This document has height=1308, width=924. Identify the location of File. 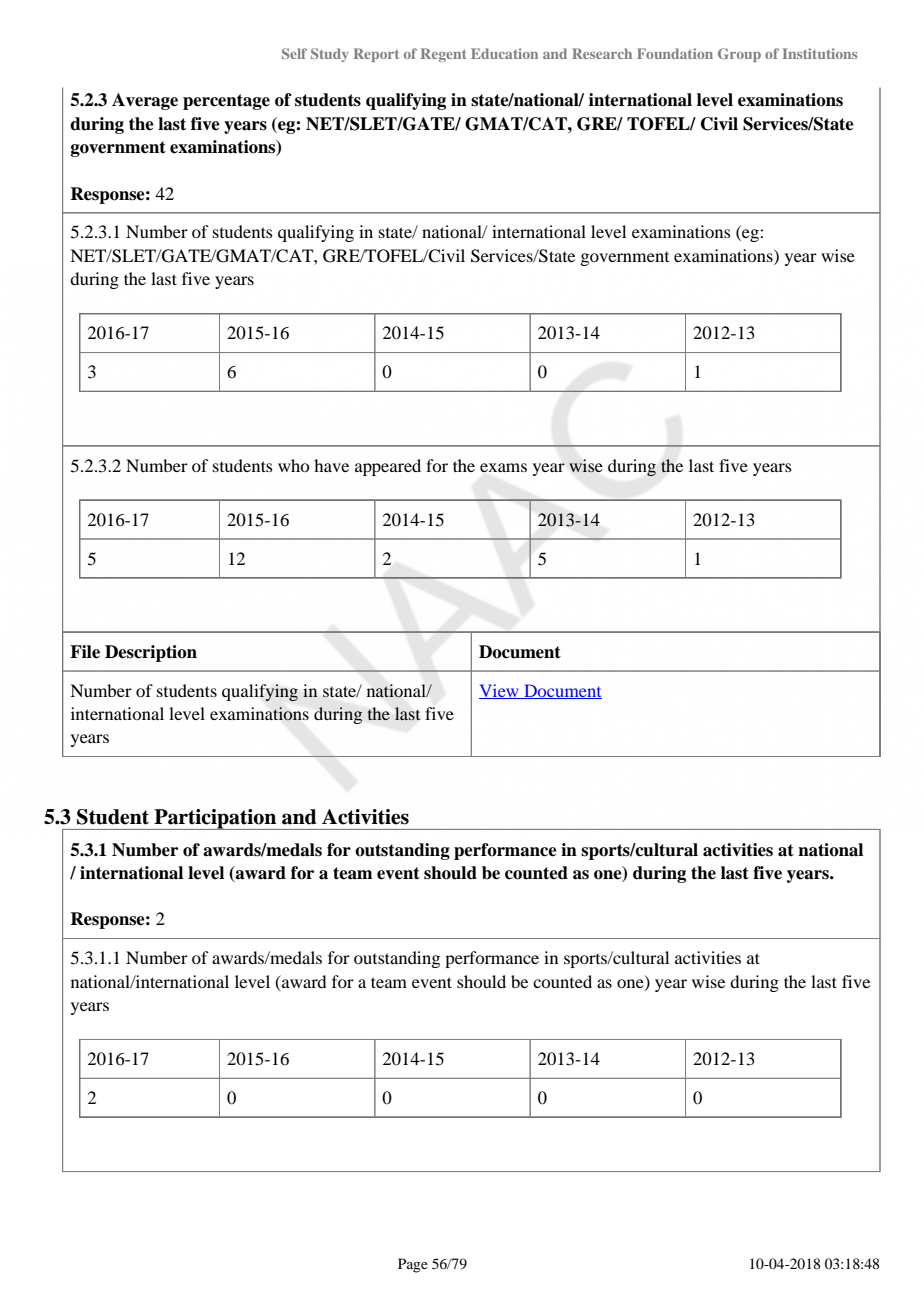
(85, 652).
